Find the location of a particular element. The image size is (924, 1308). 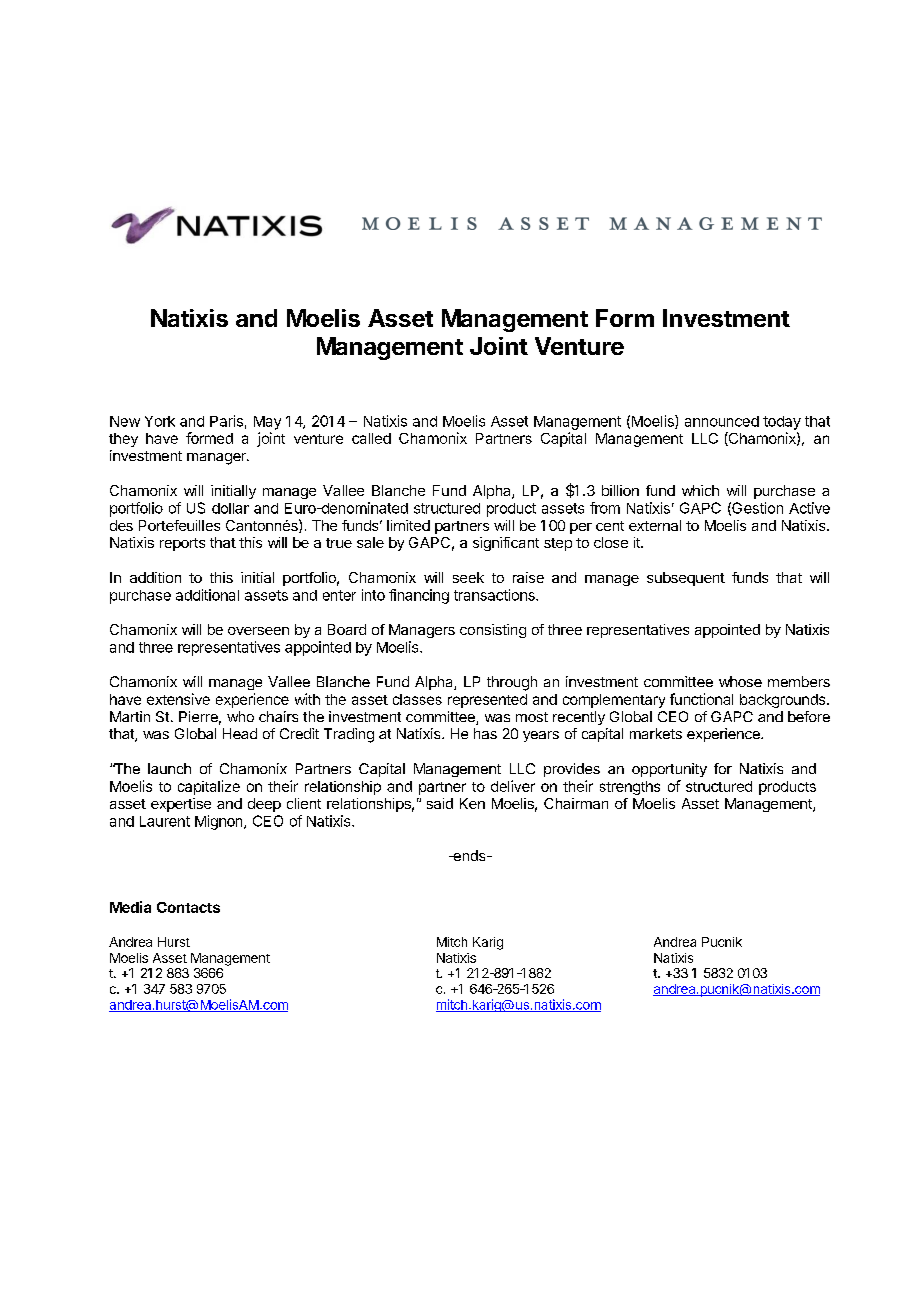

reports is located at coordinates (182, 544).
